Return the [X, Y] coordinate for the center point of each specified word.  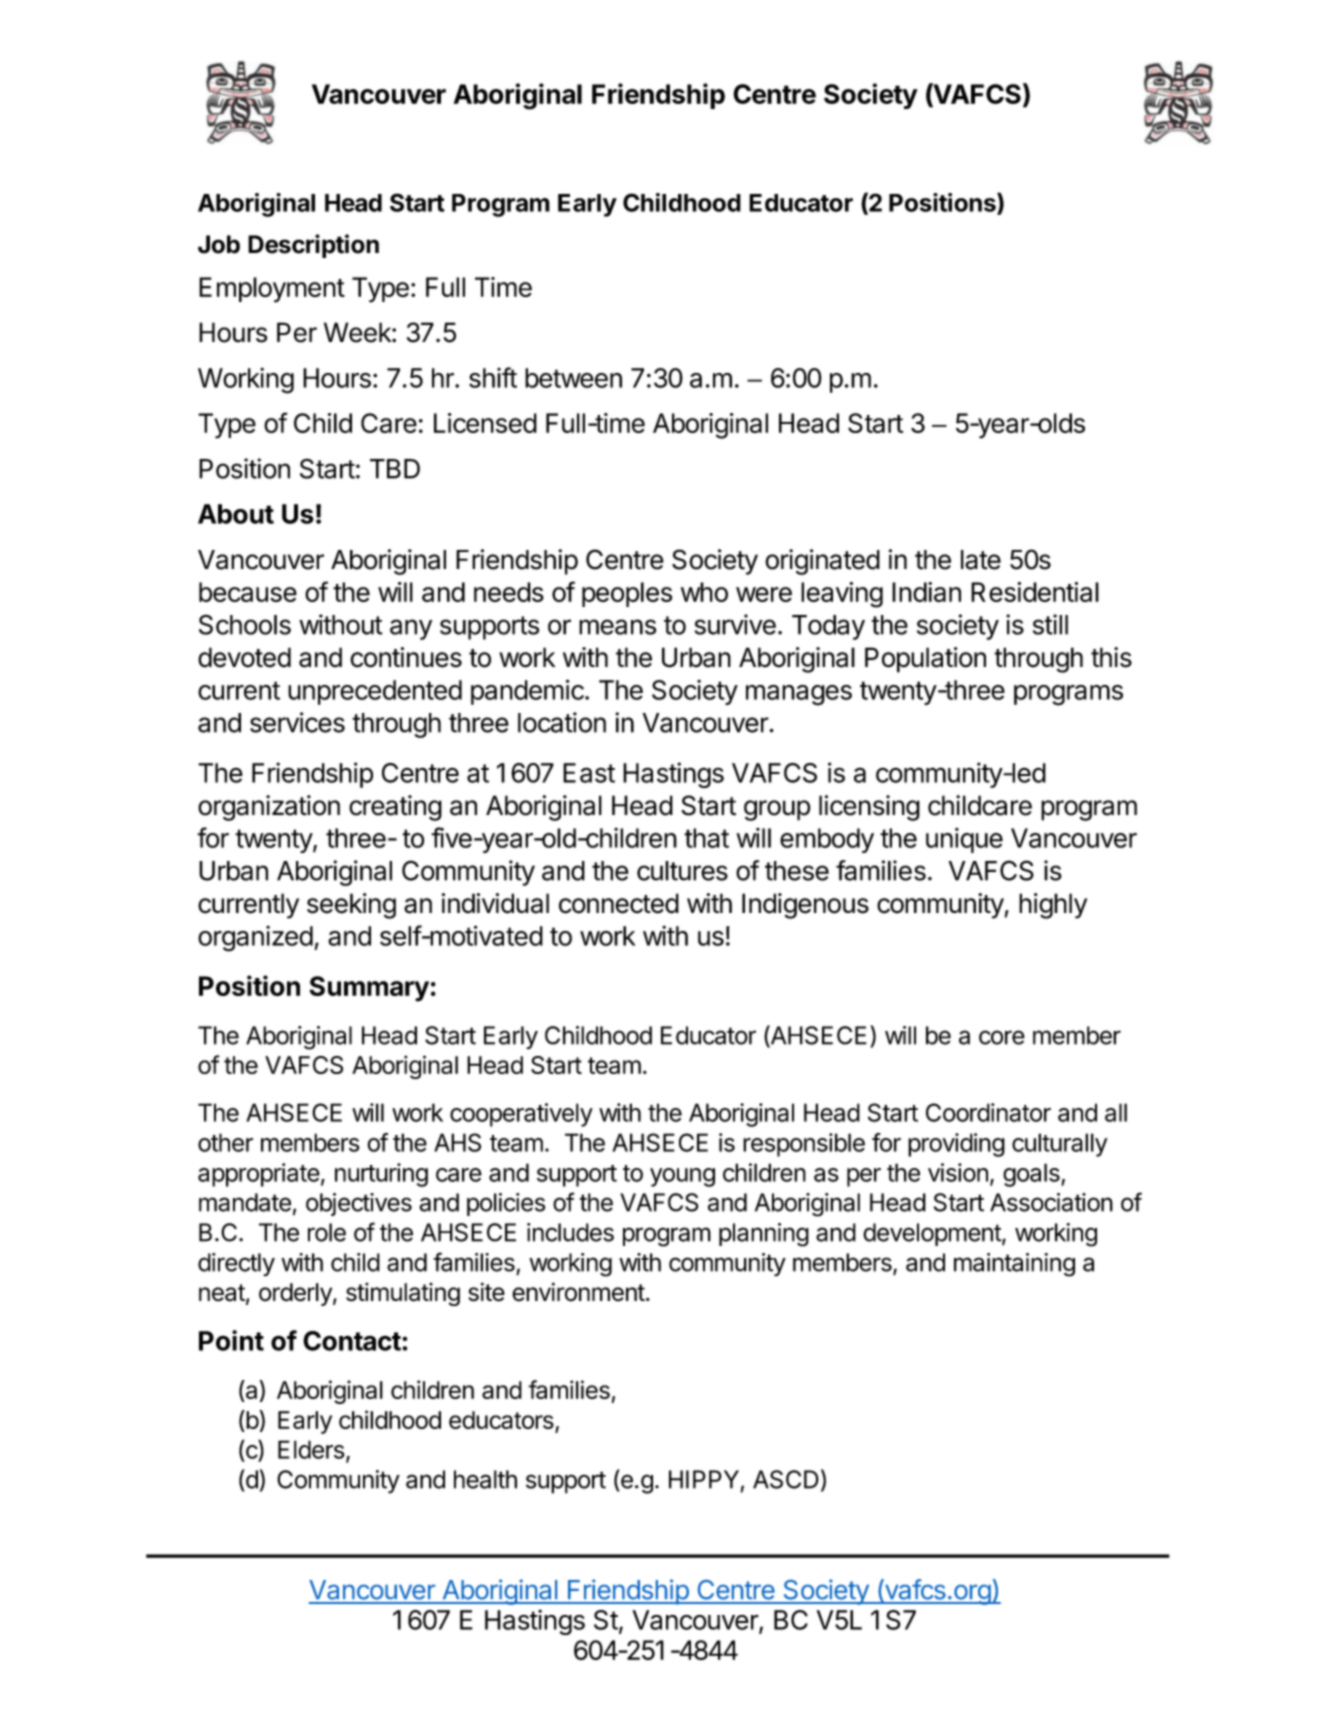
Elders [311, 1449]
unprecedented [375, 692]
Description [313, 246]
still [1050, 624]
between [573, 378]
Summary [369, 989]
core [1002, 1037]
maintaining [1014, 1265]
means [617, 627]
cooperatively [521, 1115]
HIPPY [704, 1479]
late [981, 560]
